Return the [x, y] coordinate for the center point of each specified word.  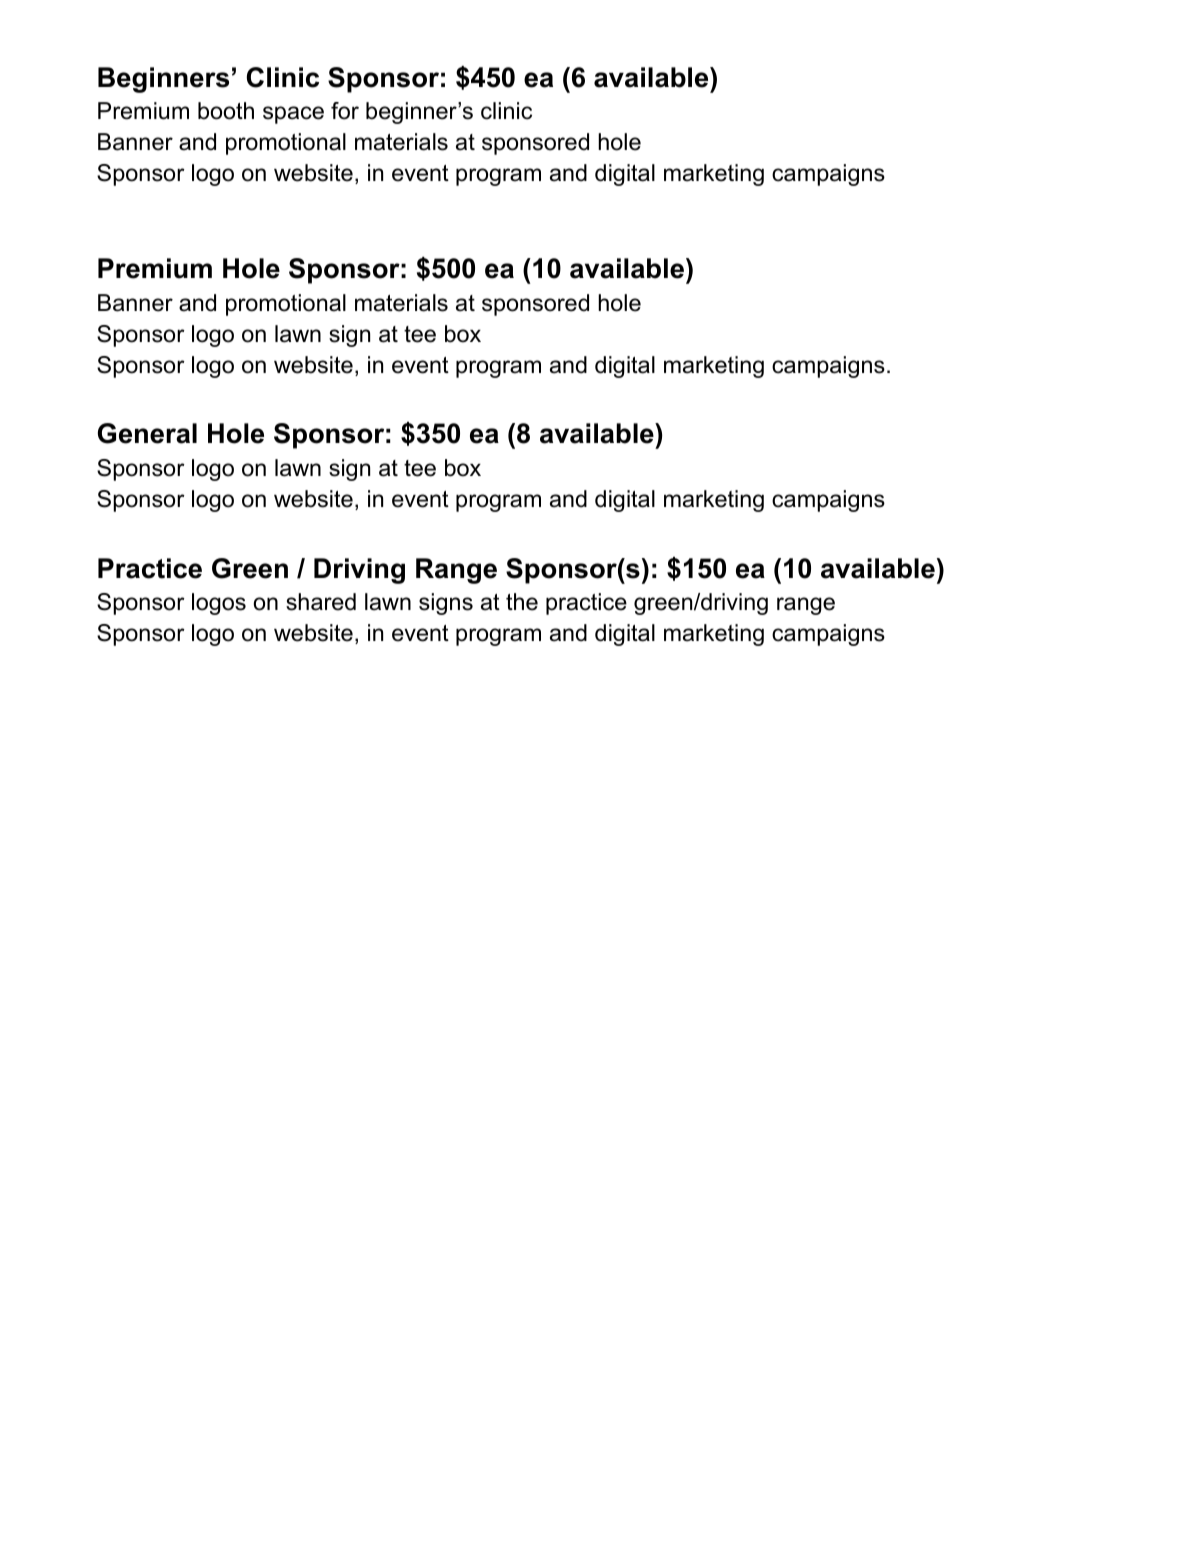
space [293, 115]
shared [321, 602]
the [522, 602]
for [345, 111]
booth [226, 111]
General [147, 433]
